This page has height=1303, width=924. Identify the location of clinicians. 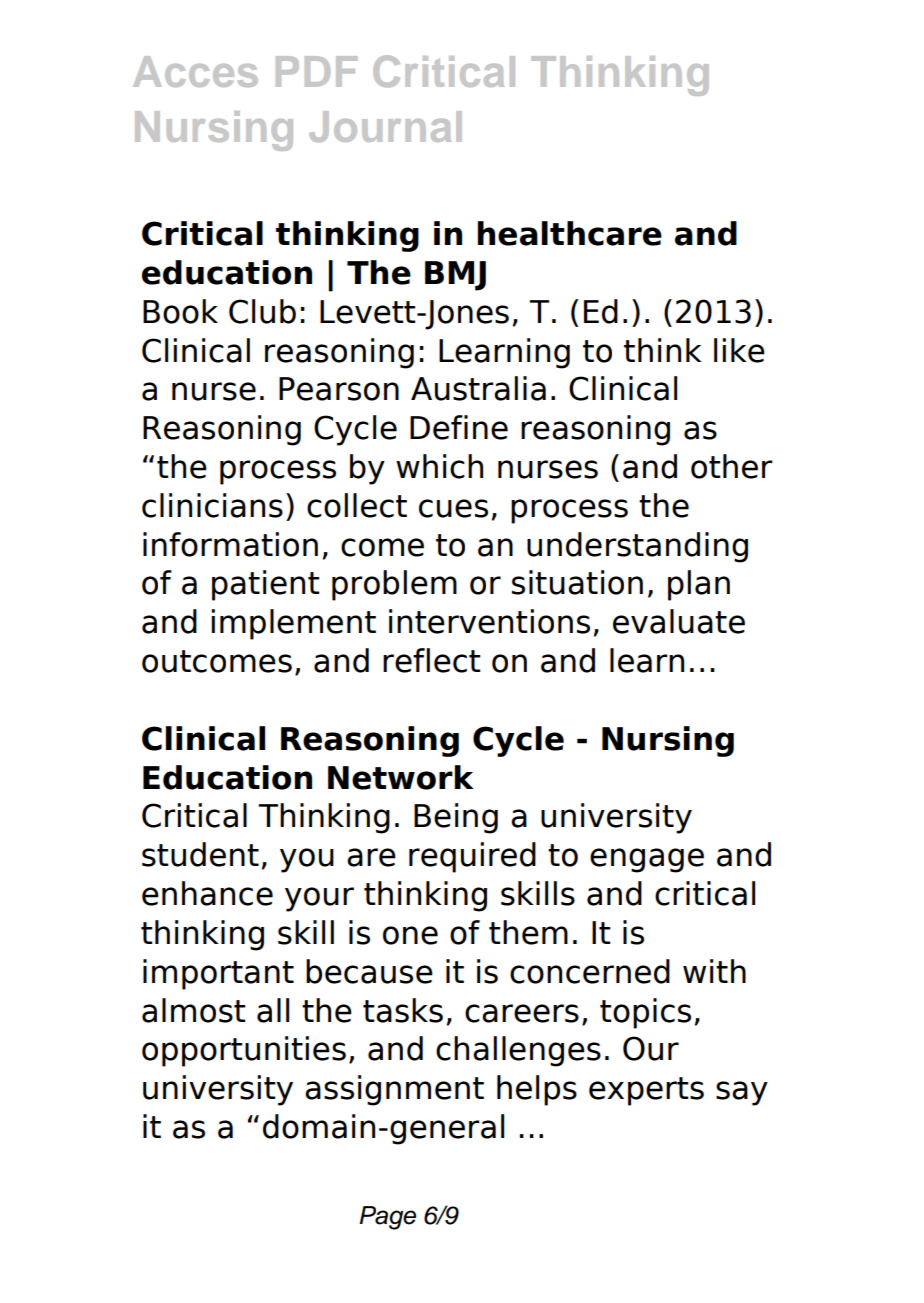
(212, 505).
